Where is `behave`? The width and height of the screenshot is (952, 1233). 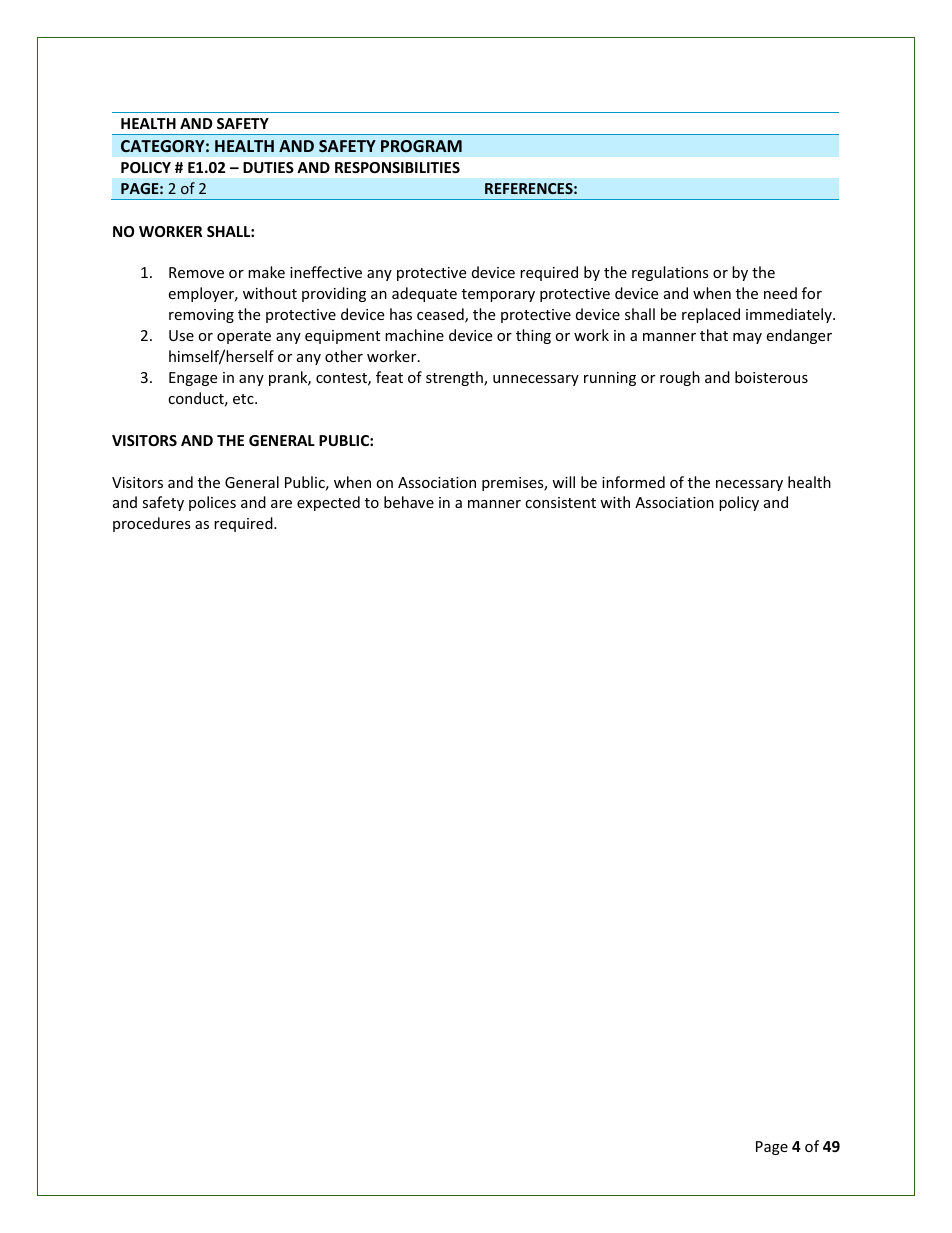 behave is located at coordinates (409, 502).
